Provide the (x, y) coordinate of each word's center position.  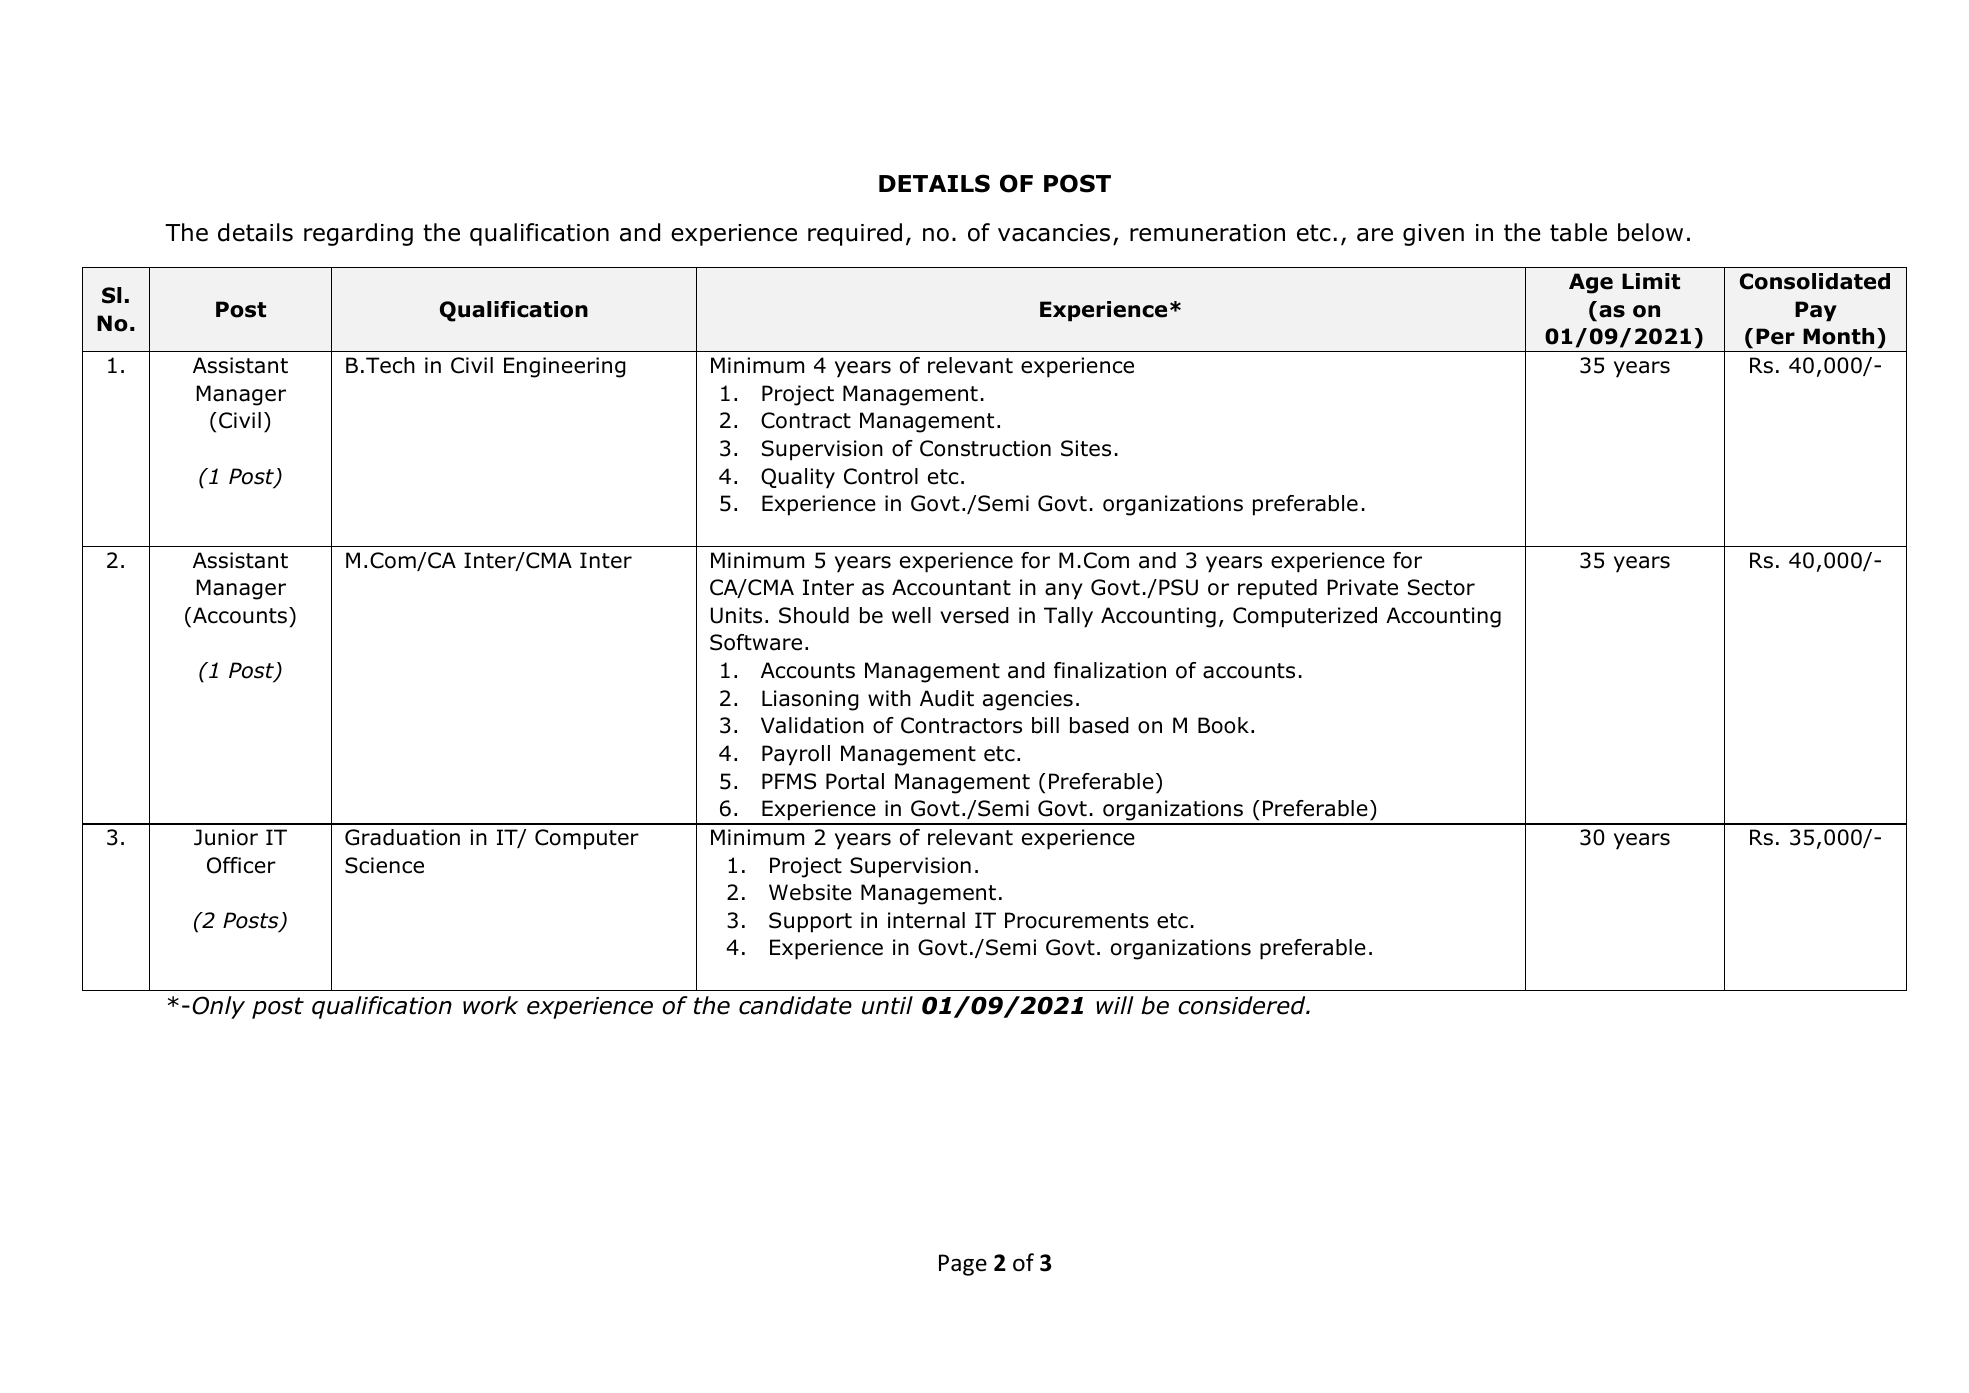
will (1115, 1005)
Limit (1651, 281)
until (887, 1005)
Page (963, 1265)
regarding (358, 234)
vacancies (1054, 233)
